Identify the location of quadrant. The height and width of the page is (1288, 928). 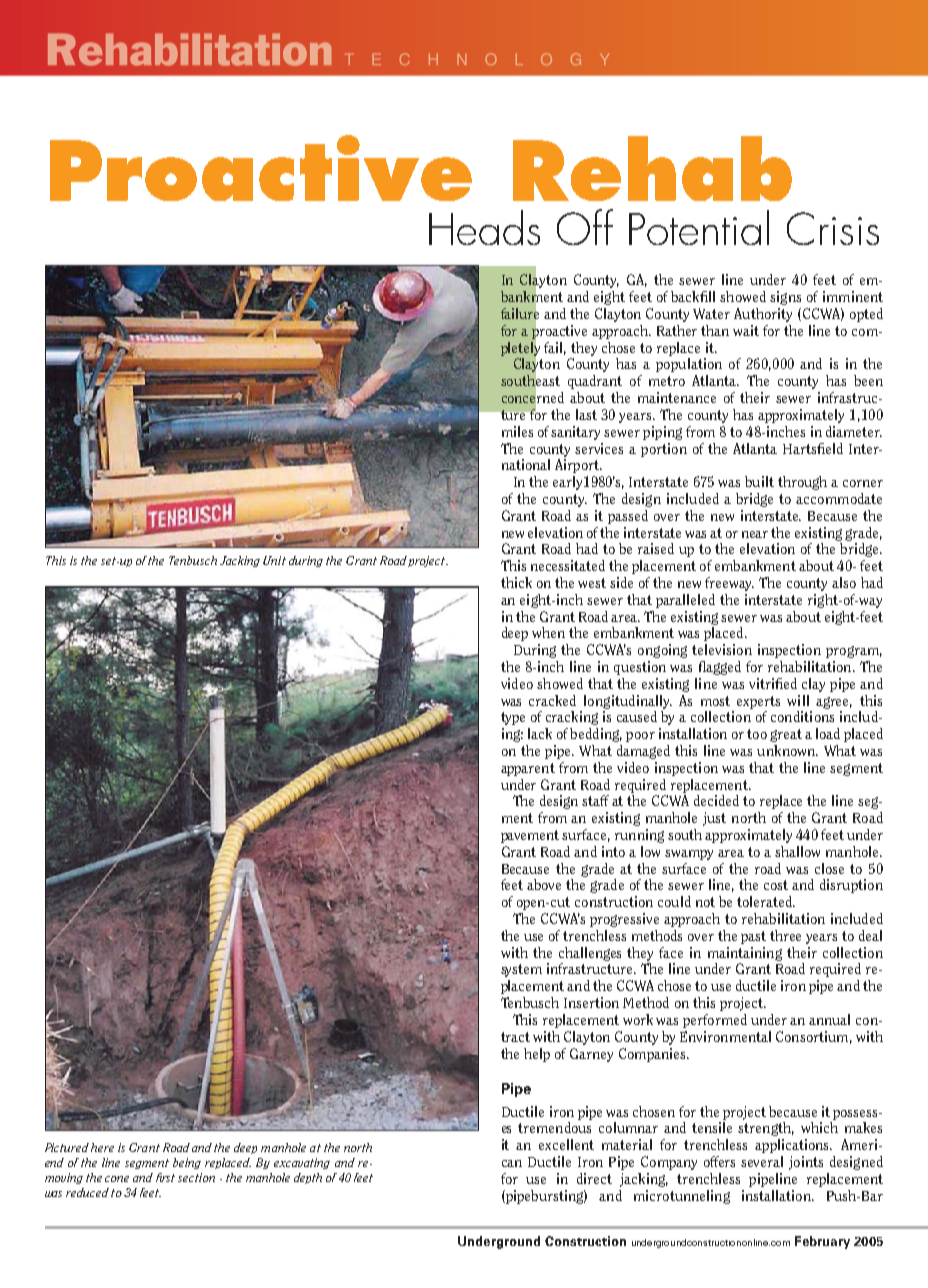
(595, 382).
